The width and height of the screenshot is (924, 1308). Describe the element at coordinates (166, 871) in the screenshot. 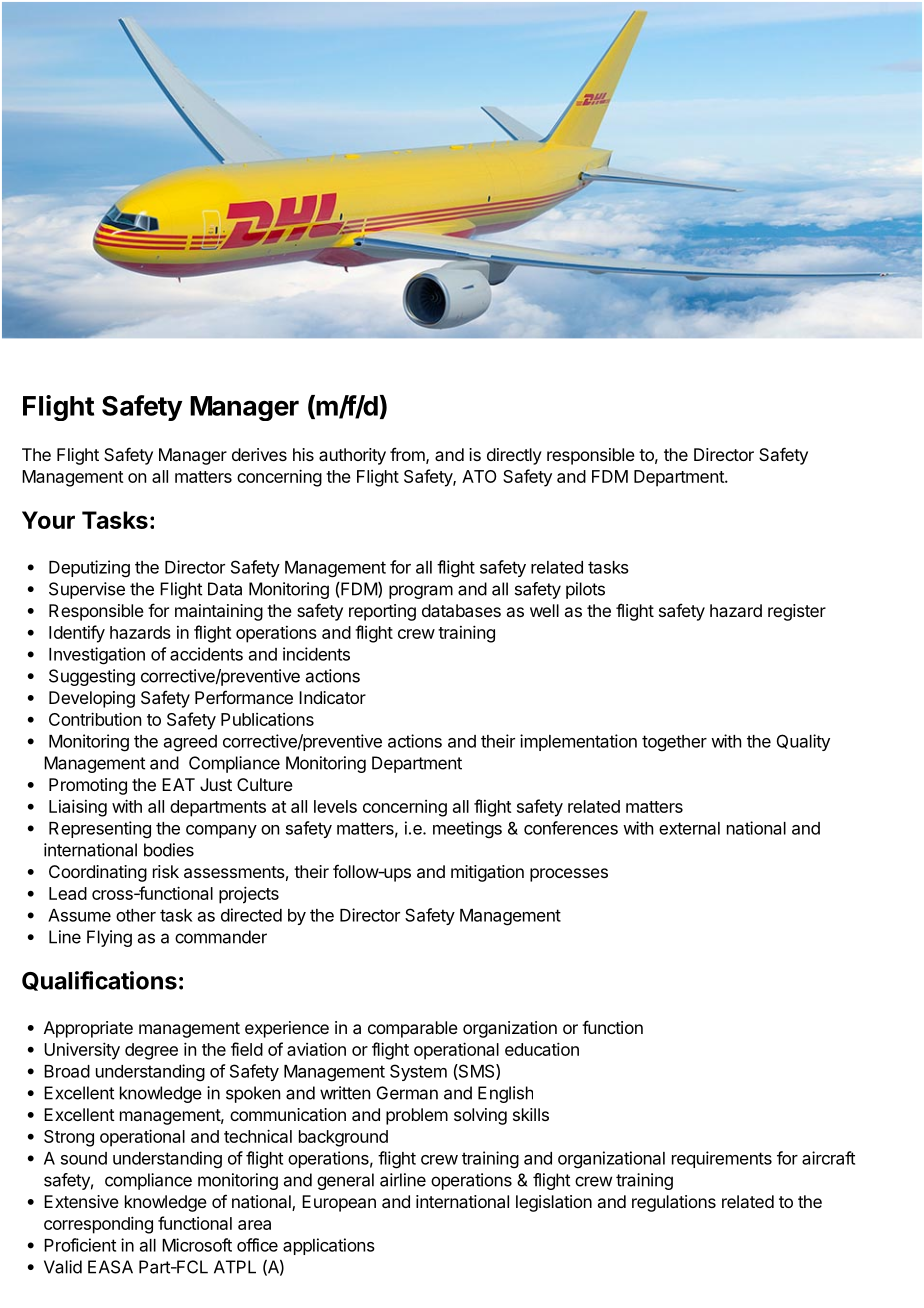

I see `risk` at that location.
